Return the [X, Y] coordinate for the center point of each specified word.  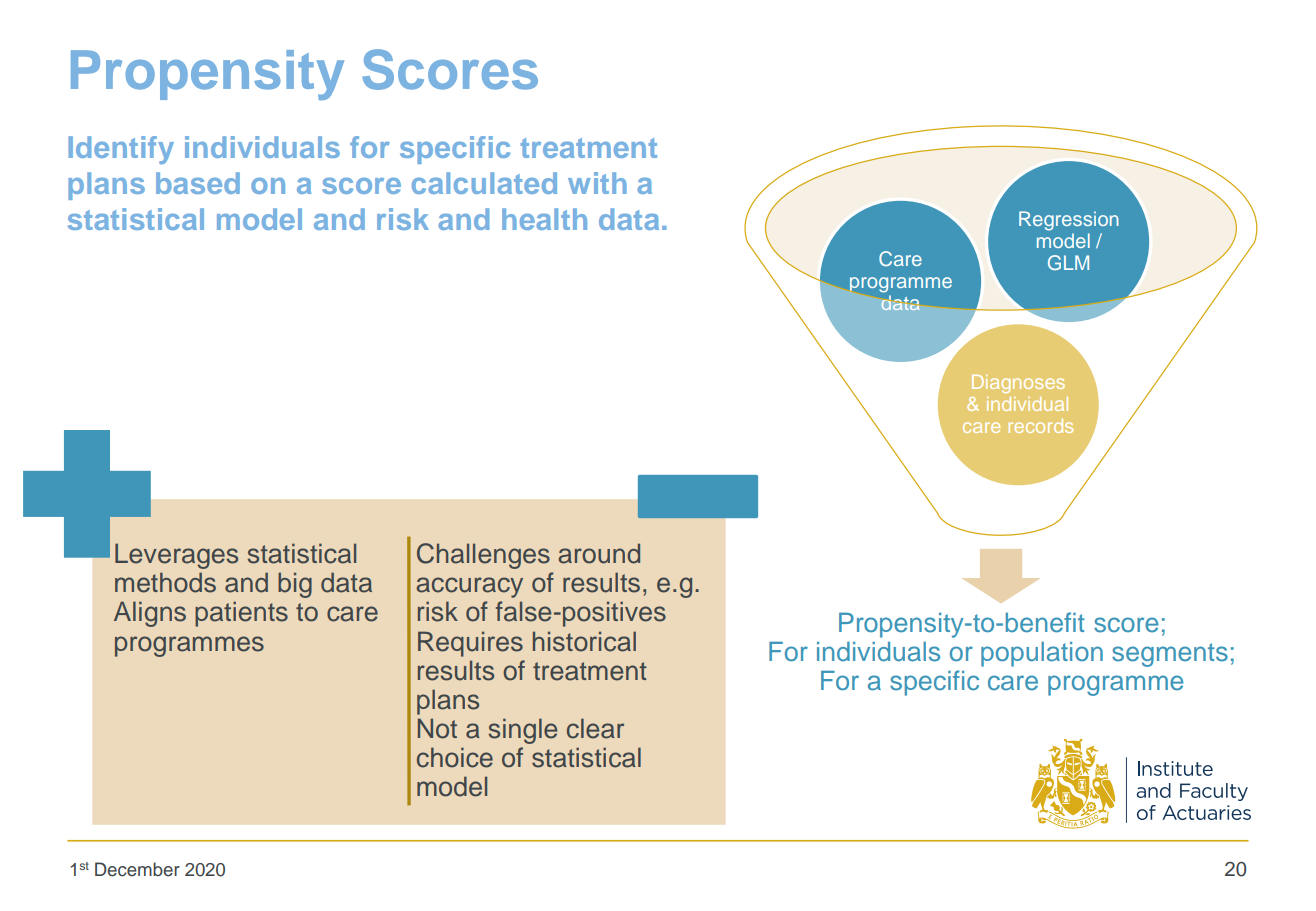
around [599, 553]
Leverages [176, 556]
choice [455, 757]
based [198, 183]
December [137, 869]
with [597, 183]
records [1041, 426]
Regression [1069, 221]
